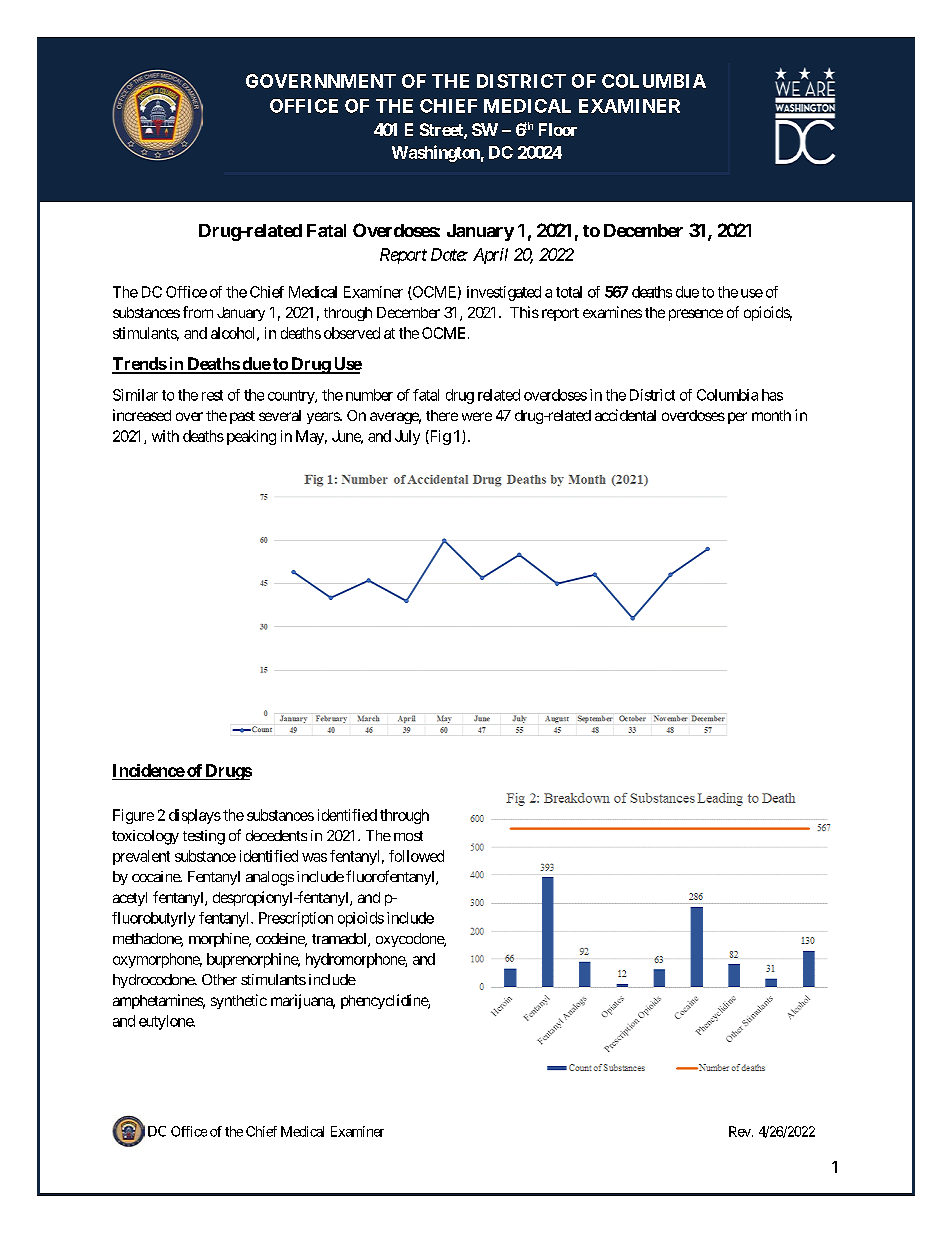  What do you see at coordinates (204, 837) in the image?
I see `testing` at bounding box center [204, 837].
